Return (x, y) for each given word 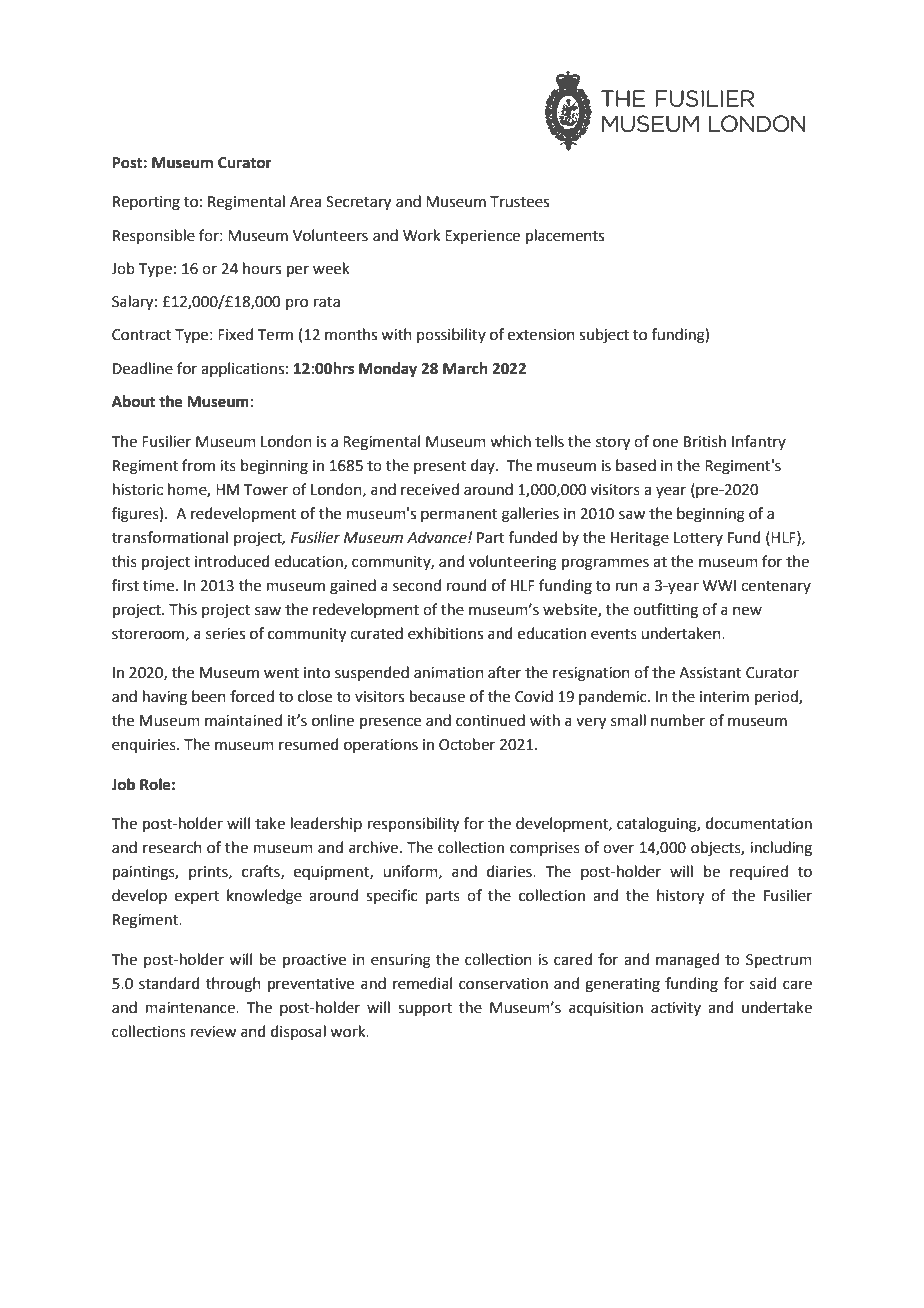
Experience (482, 237)
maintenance (191, 1008)
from (198, 465)
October (467, 744)
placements (565, 236)
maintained (243, 720)
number (678, 720)
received (430, 489)
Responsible (154, 236)
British (705, 441)
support (425, 1009)
